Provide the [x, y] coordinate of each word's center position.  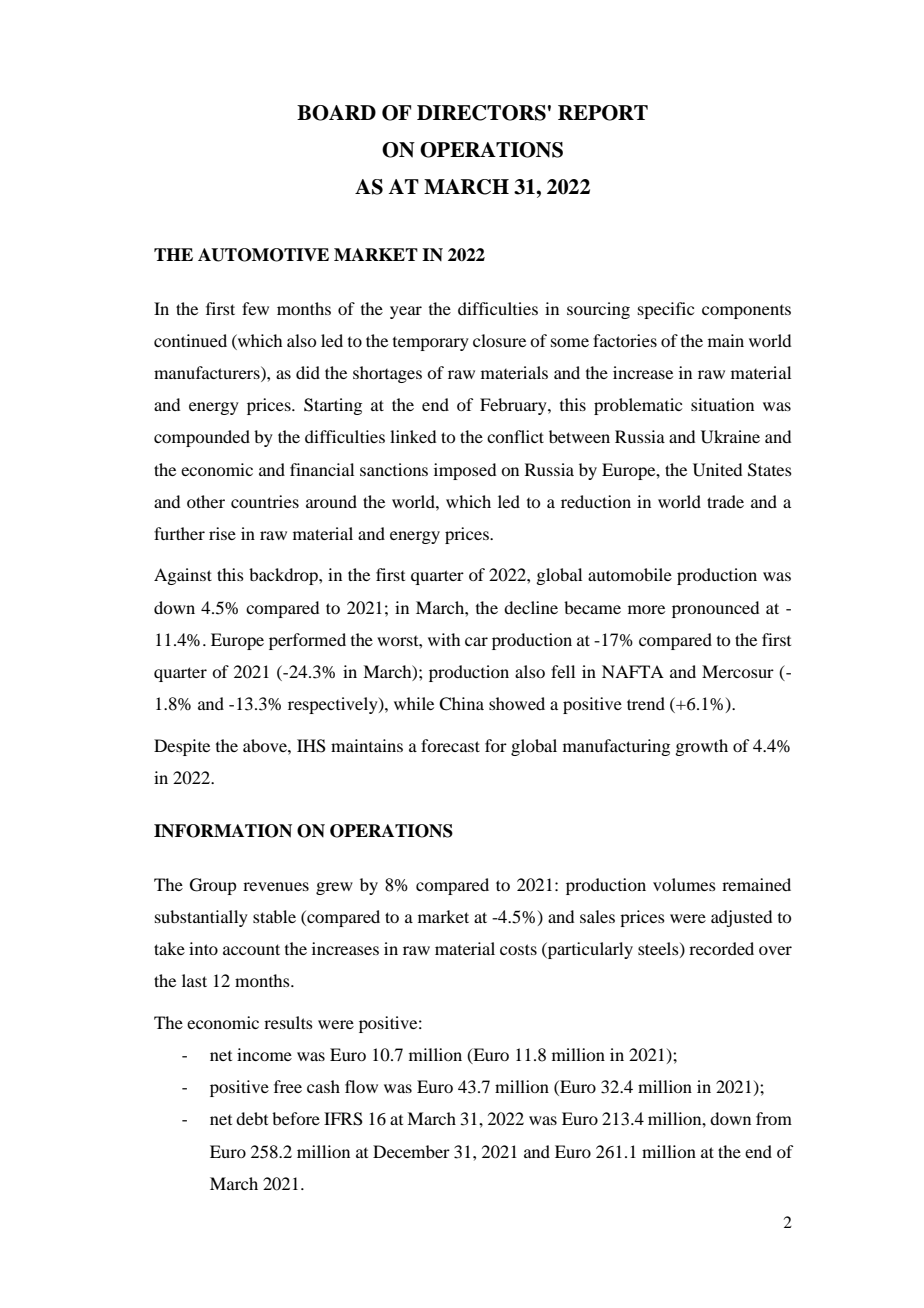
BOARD [336, 113]
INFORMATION [223, 831]
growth [701, 747]
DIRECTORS [481, 113]
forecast [450, 745]
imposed [465, 471]
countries [265, 501]
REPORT [603, 113]
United [717, 470]
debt [252, 1118]
